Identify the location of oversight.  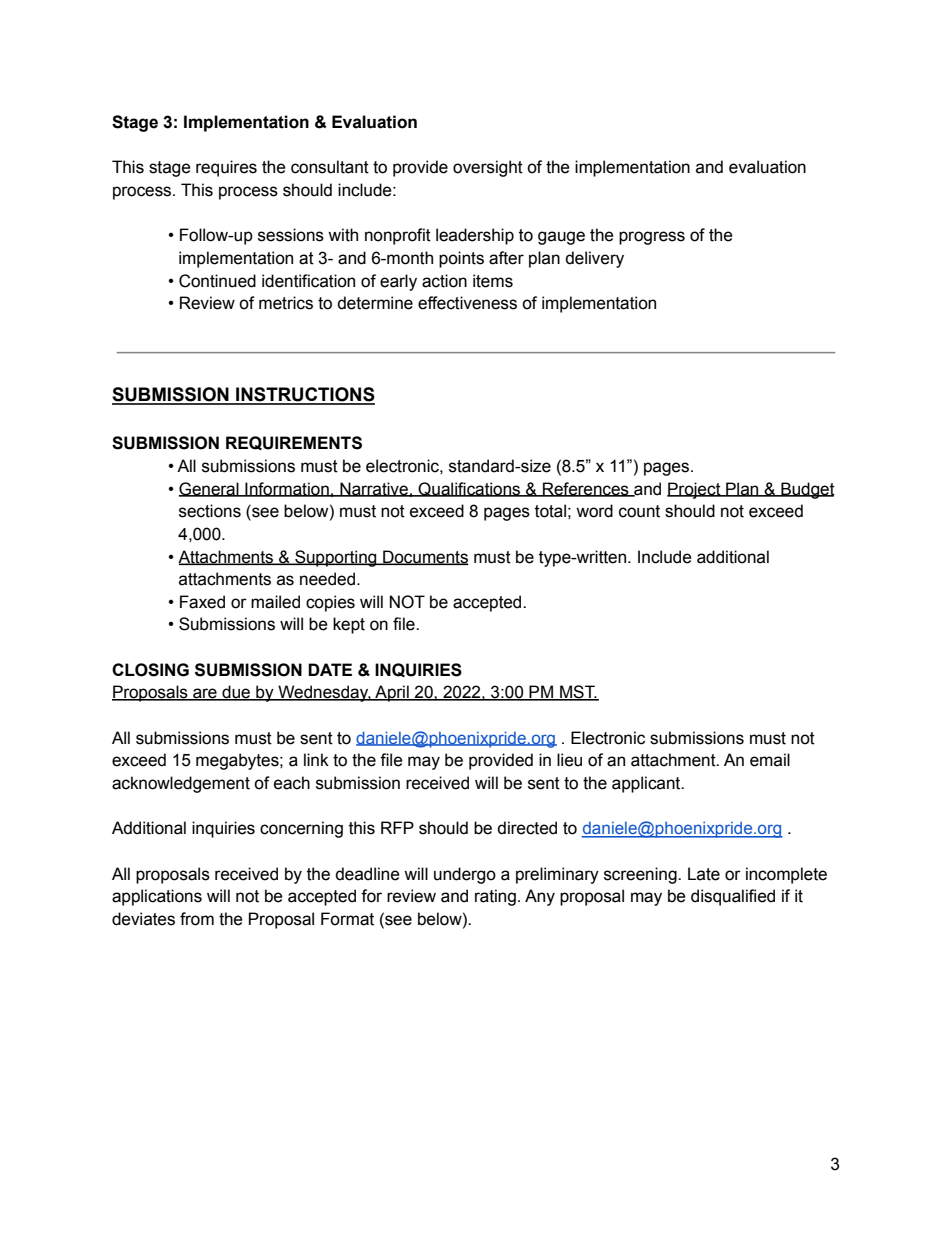
(488, 168).
